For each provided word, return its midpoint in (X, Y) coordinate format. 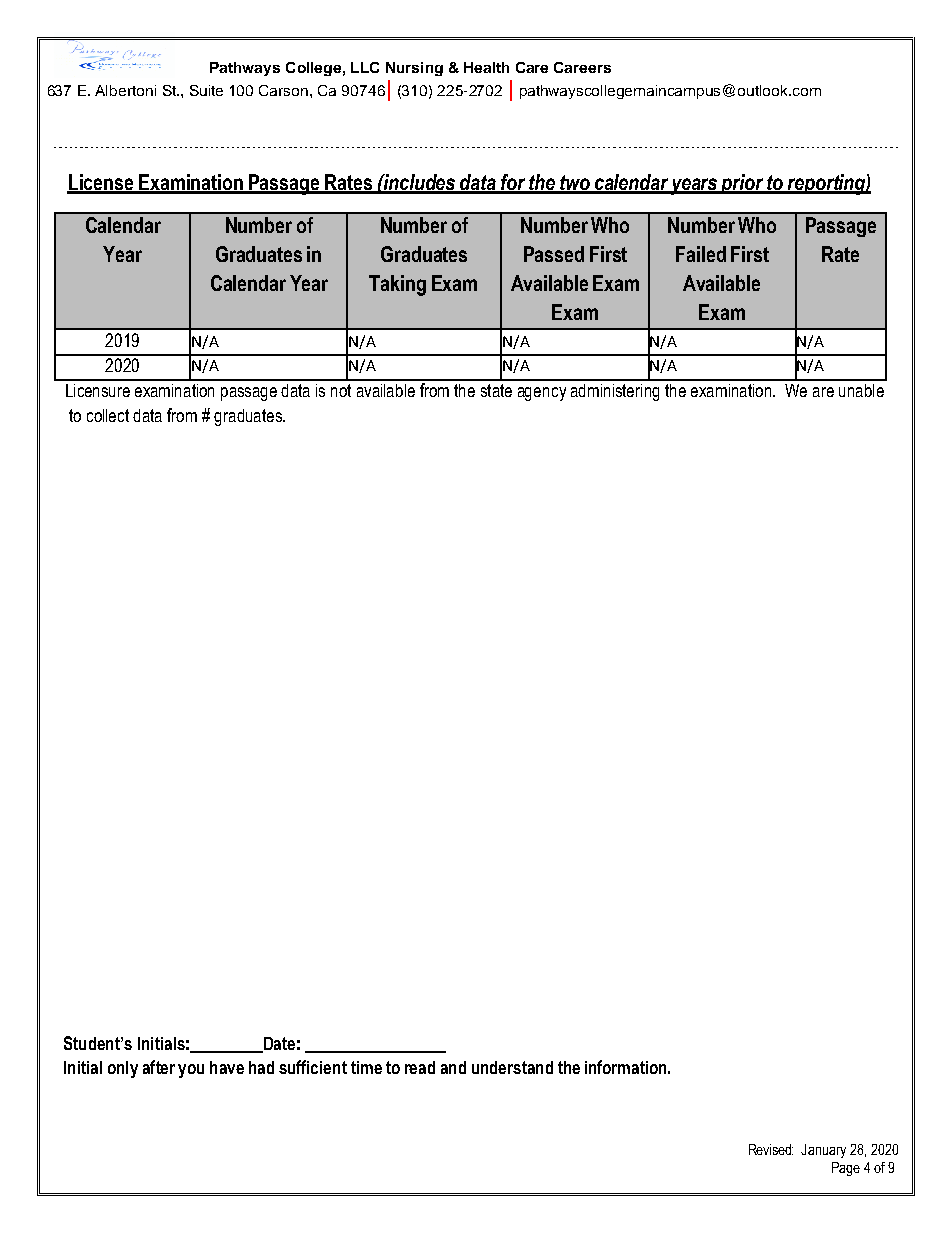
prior (742, 184)
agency (542, 394)
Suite (206, 90)
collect (108, 415)
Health (486, 67)
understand (512, 1067)
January (823, 1151)
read (420, 1067)
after (159, 1067)
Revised (771, 1149)
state (496, 390)
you (191, 1071)
